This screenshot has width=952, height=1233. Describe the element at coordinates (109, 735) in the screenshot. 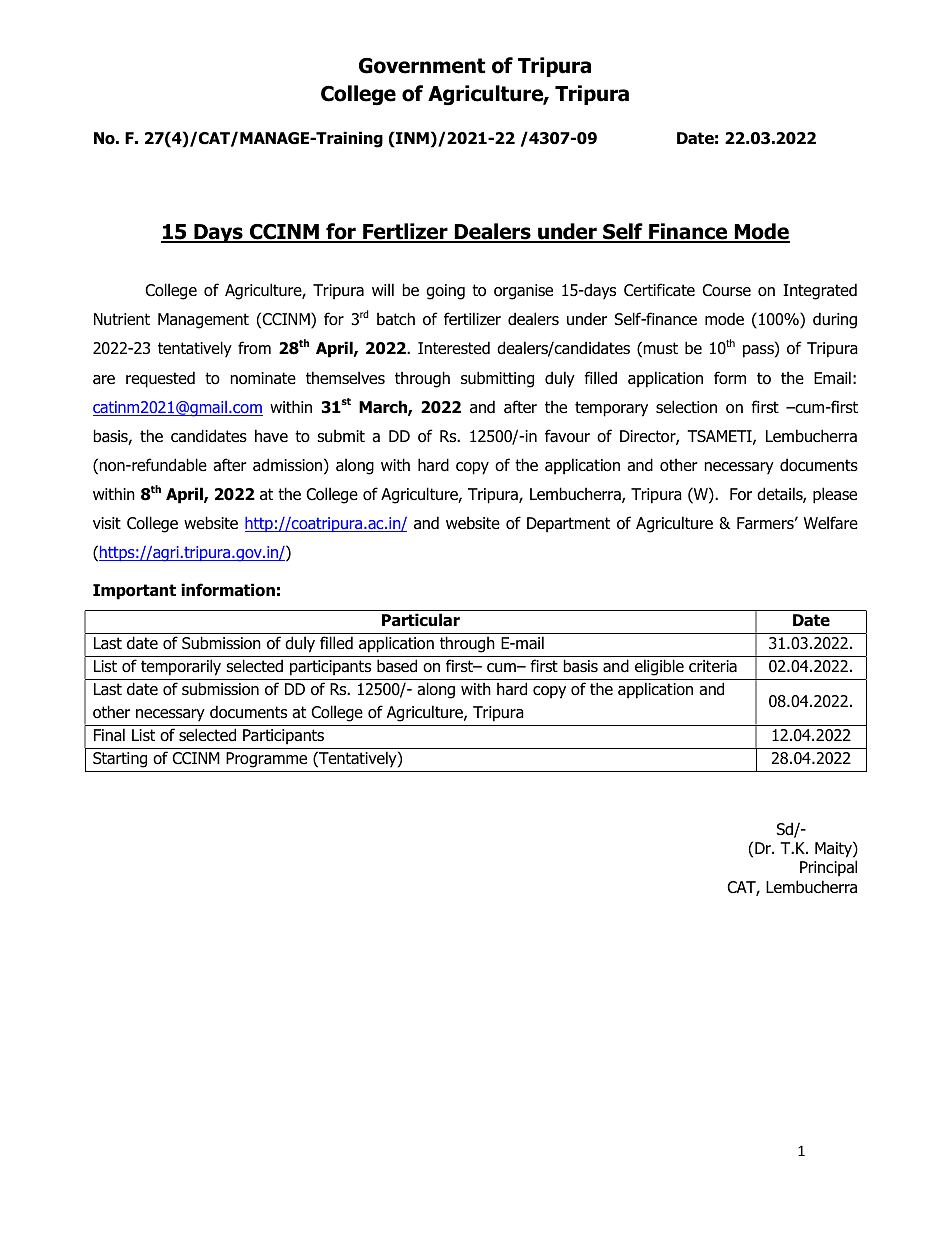

I see `Final` at that location.
